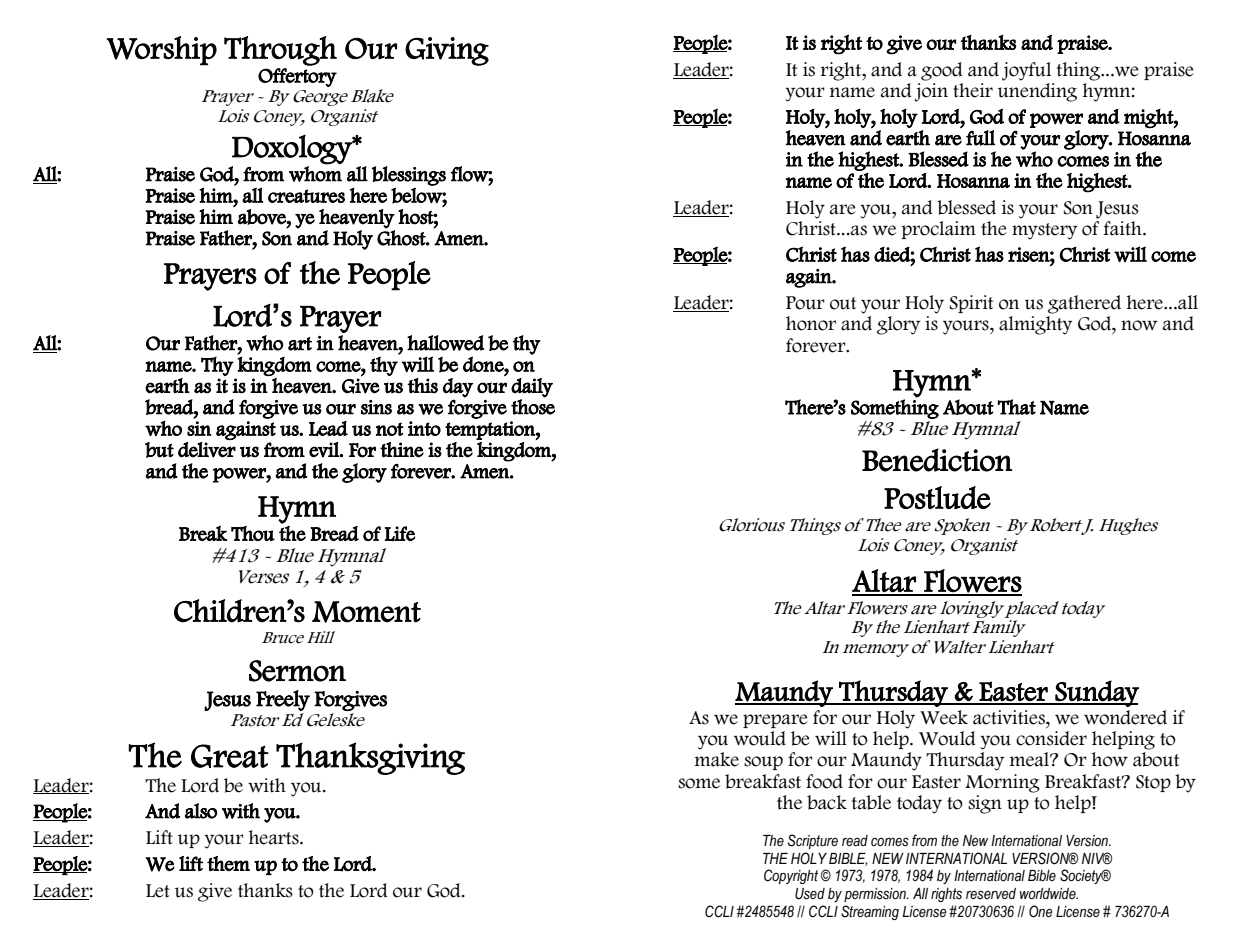  I want to click on them, so click(228, 863).
